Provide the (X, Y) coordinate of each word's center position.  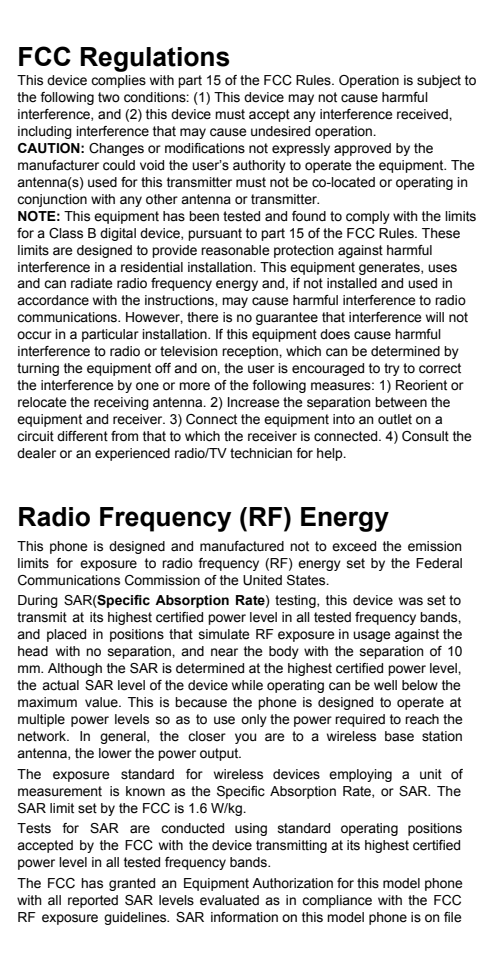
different (82, 436)
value (102, 702)
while (247, 685)
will (435, 317)
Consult (425, 436)
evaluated (229, 900)
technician (261, 453)
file (452, 917)
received (423, 114)
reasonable (235, 250)
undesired (280, 131)
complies (118, 81)
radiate (91, 283)
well (385, 685)
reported (93, 901)
